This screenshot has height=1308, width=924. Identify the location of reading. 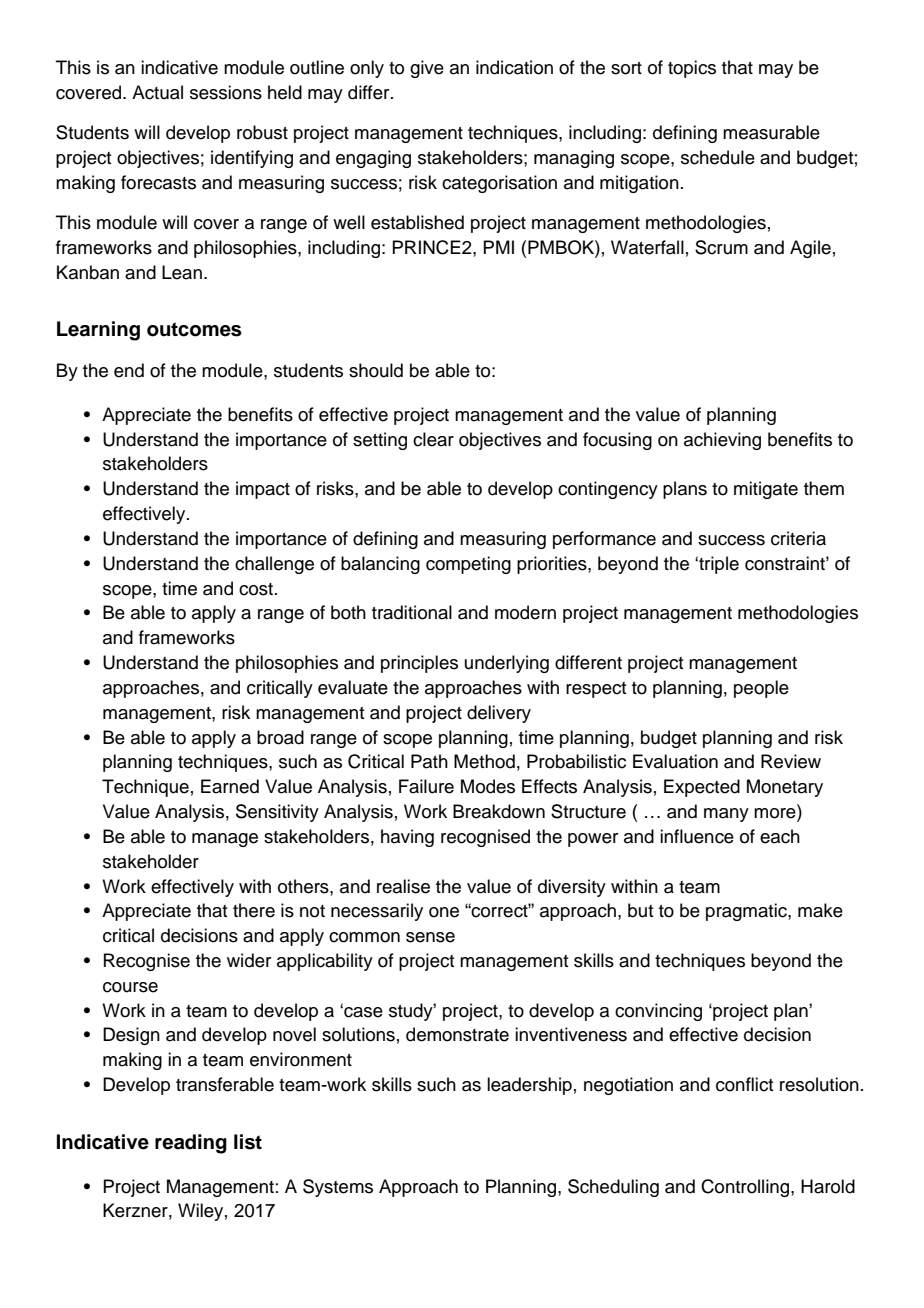
(191, 1144).
